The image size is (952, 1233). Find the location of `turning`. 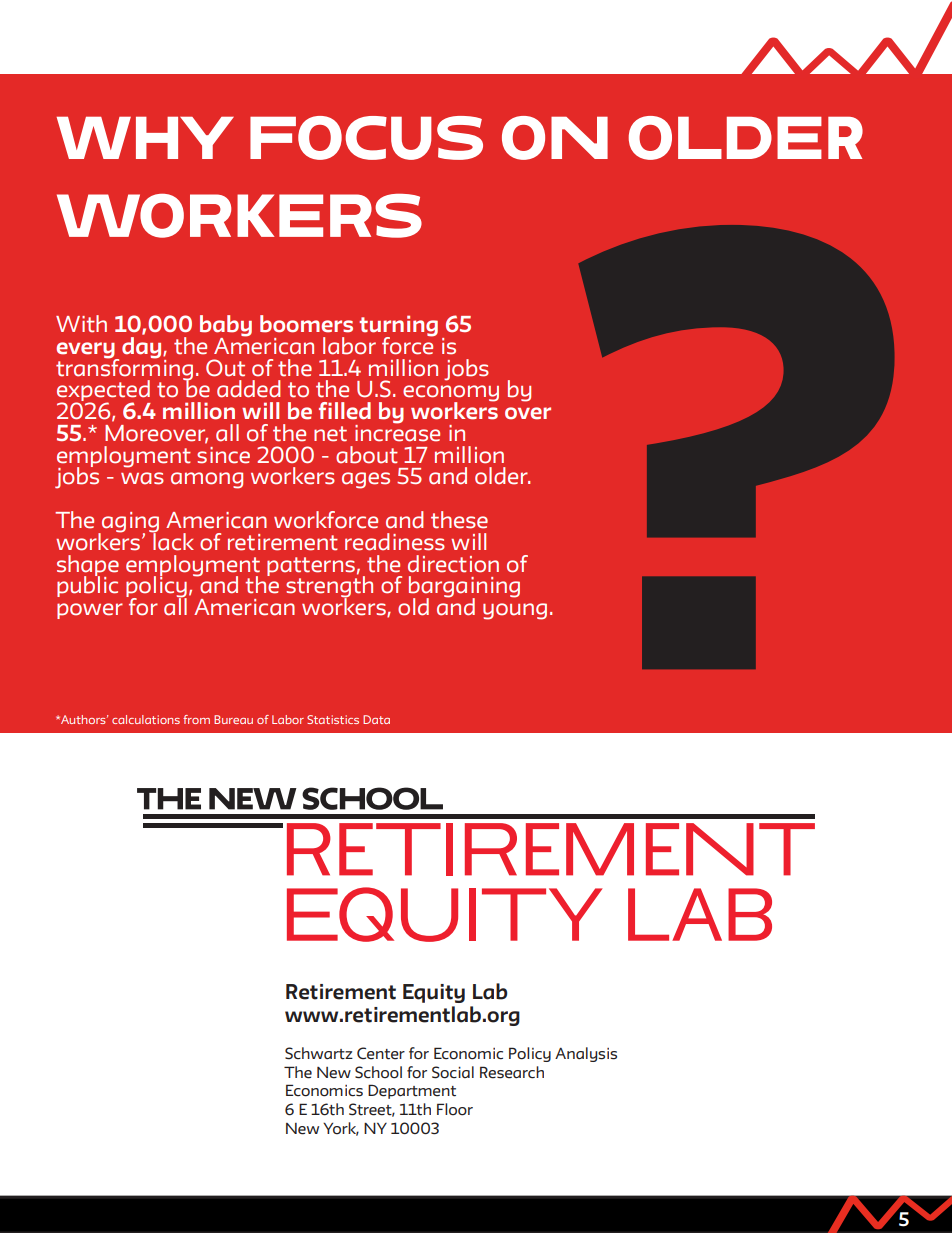

turning is located at coordinates (398, 327).
